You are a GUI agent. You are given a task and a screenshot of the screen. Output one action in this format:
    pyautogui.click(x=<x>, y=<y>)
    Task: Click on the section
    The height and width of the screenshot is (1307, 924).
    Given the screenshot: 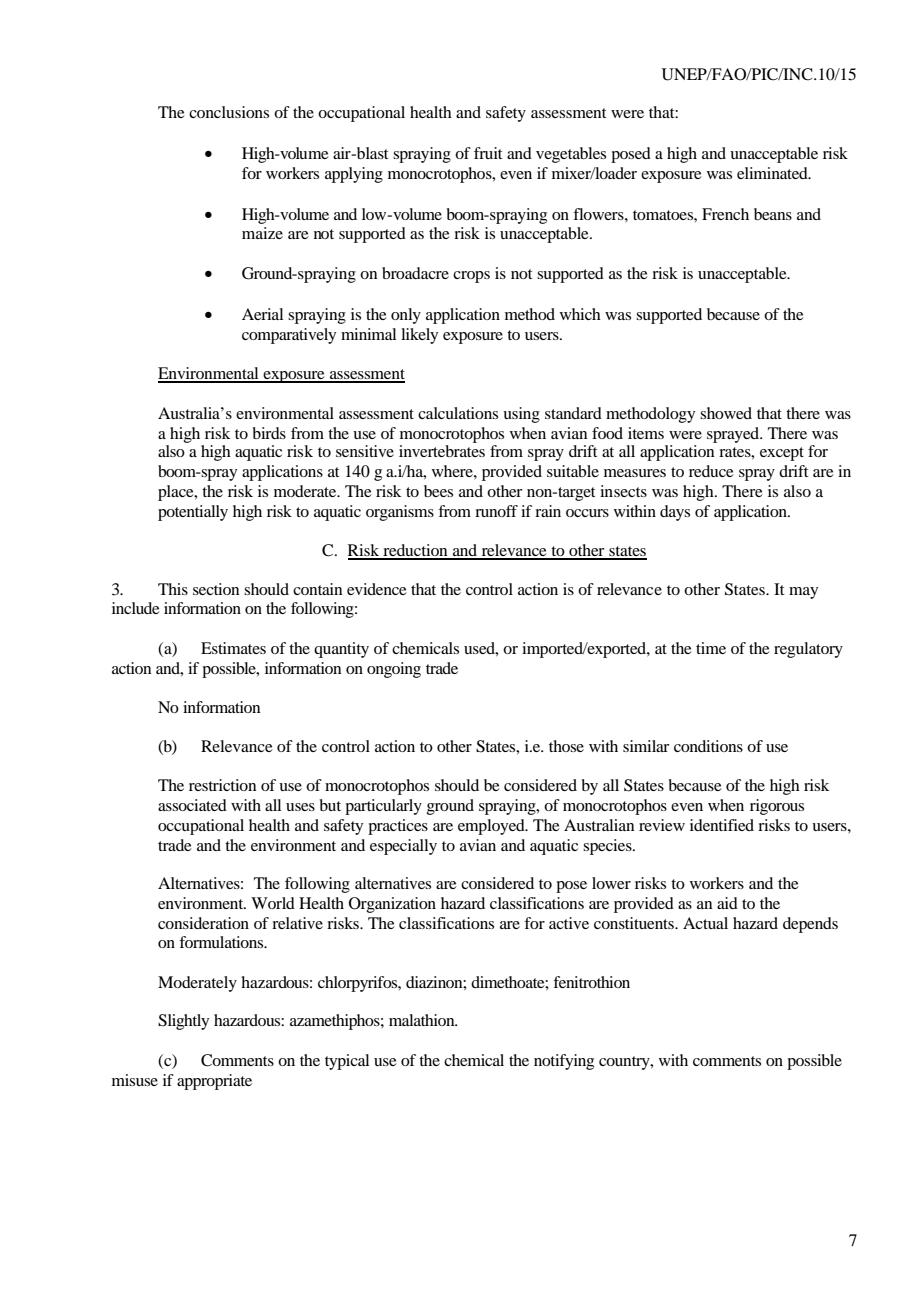 What is the action you would take?
    pyautogui.click(x=216, y=589)
